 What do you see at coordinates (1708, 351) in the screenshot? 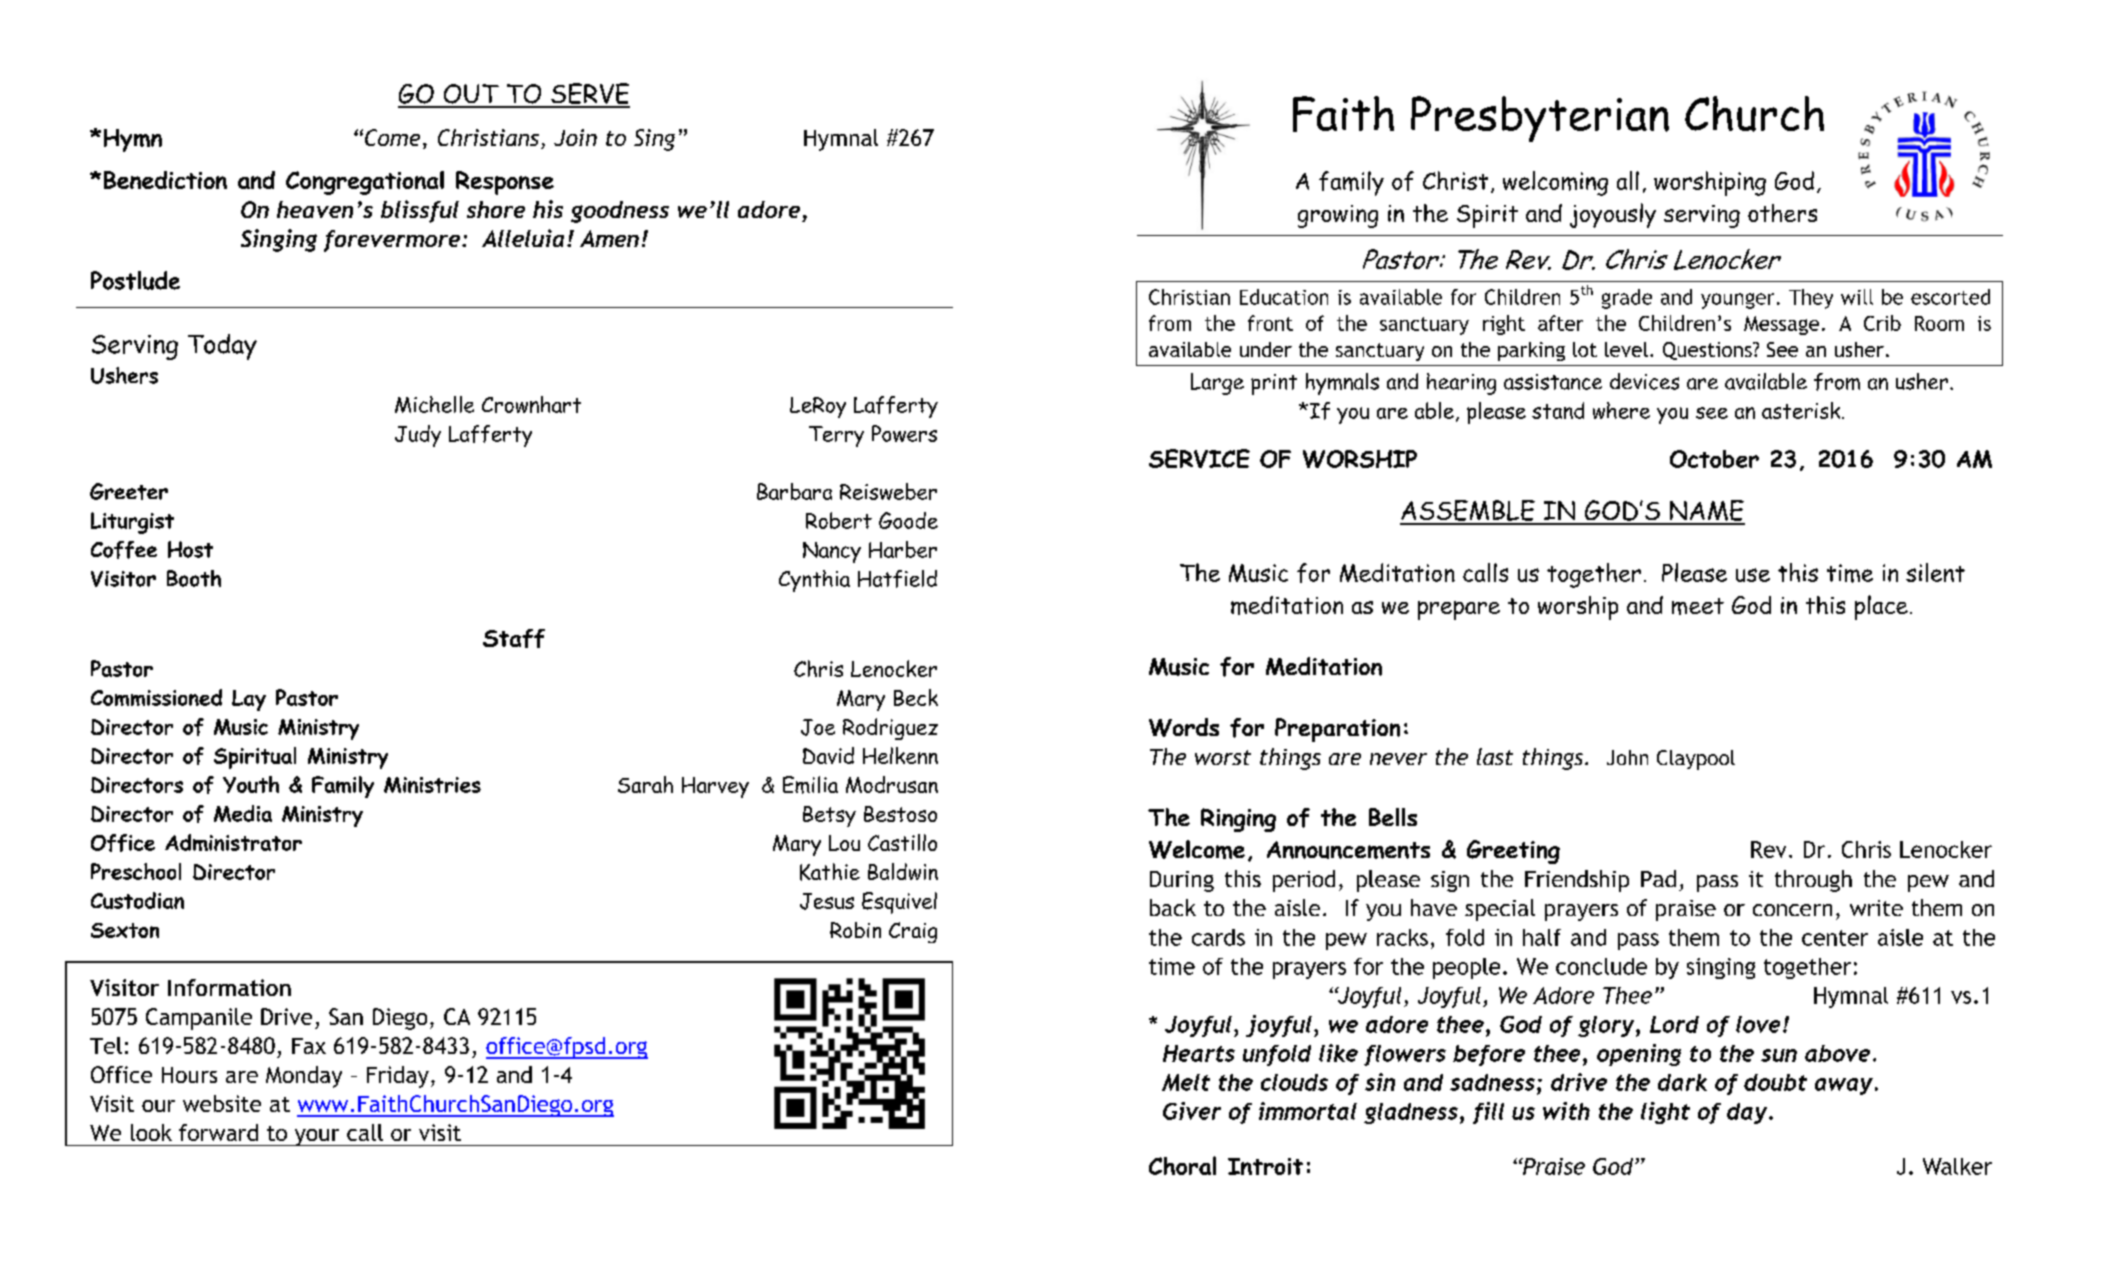
I see `Questions` at bounding box center [1708, 351].
